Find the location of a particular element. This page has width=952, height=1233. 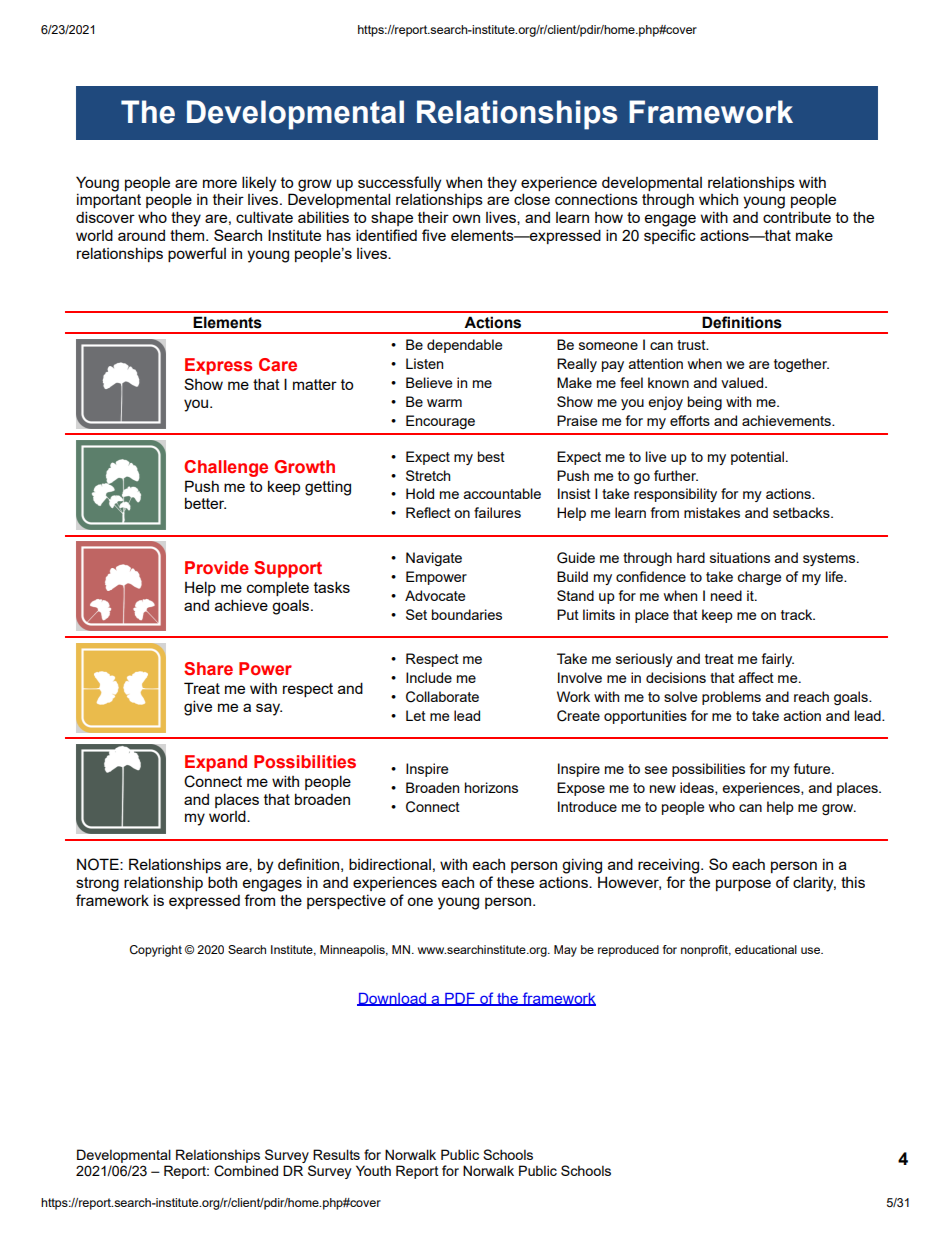

educational is located at coordinates (766, 949).
